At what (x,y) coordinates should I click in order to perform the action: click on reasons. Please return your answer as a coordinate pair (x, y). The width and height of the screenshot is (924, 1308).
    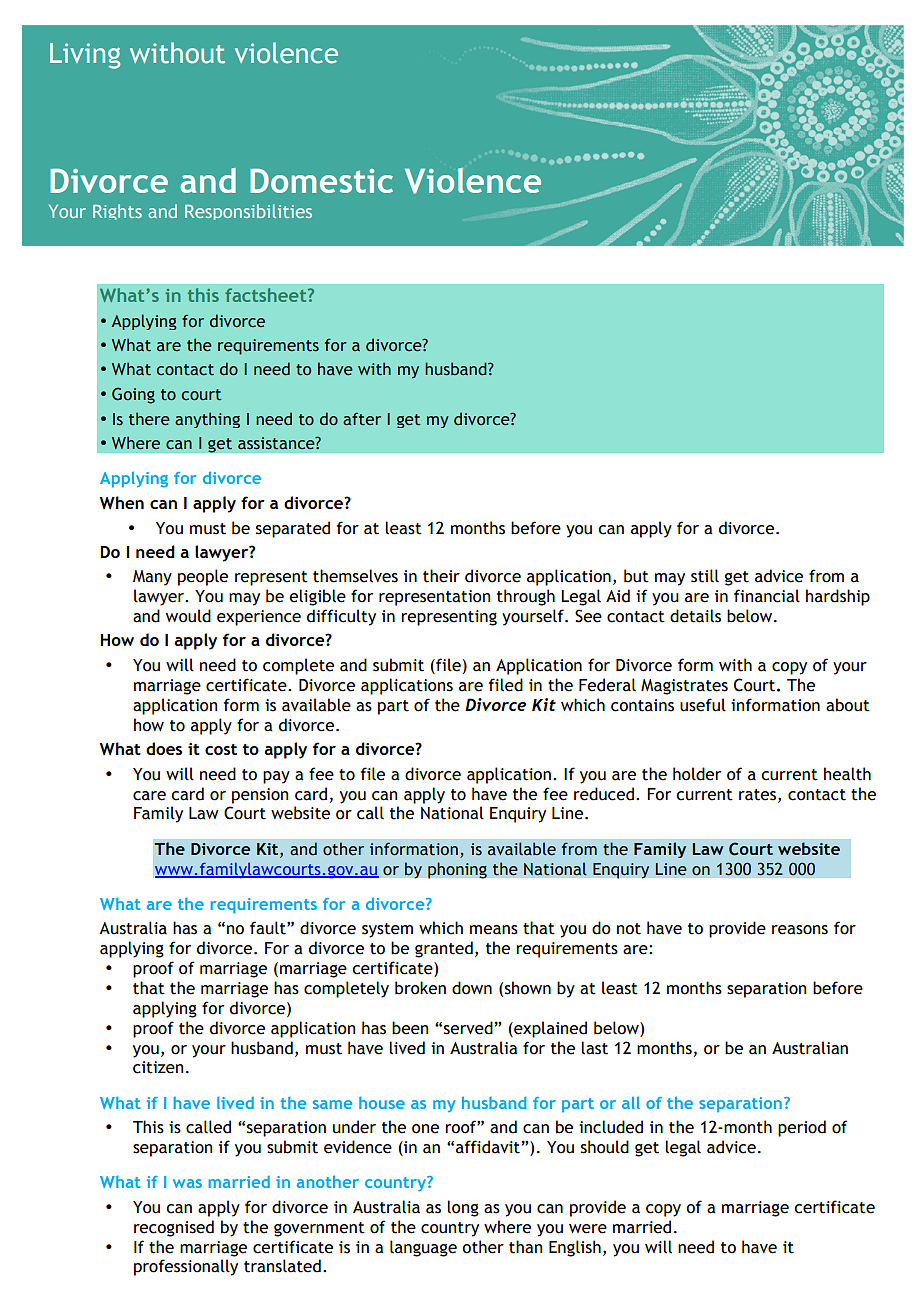
    Looking at the image, I should click on (800, 930).
